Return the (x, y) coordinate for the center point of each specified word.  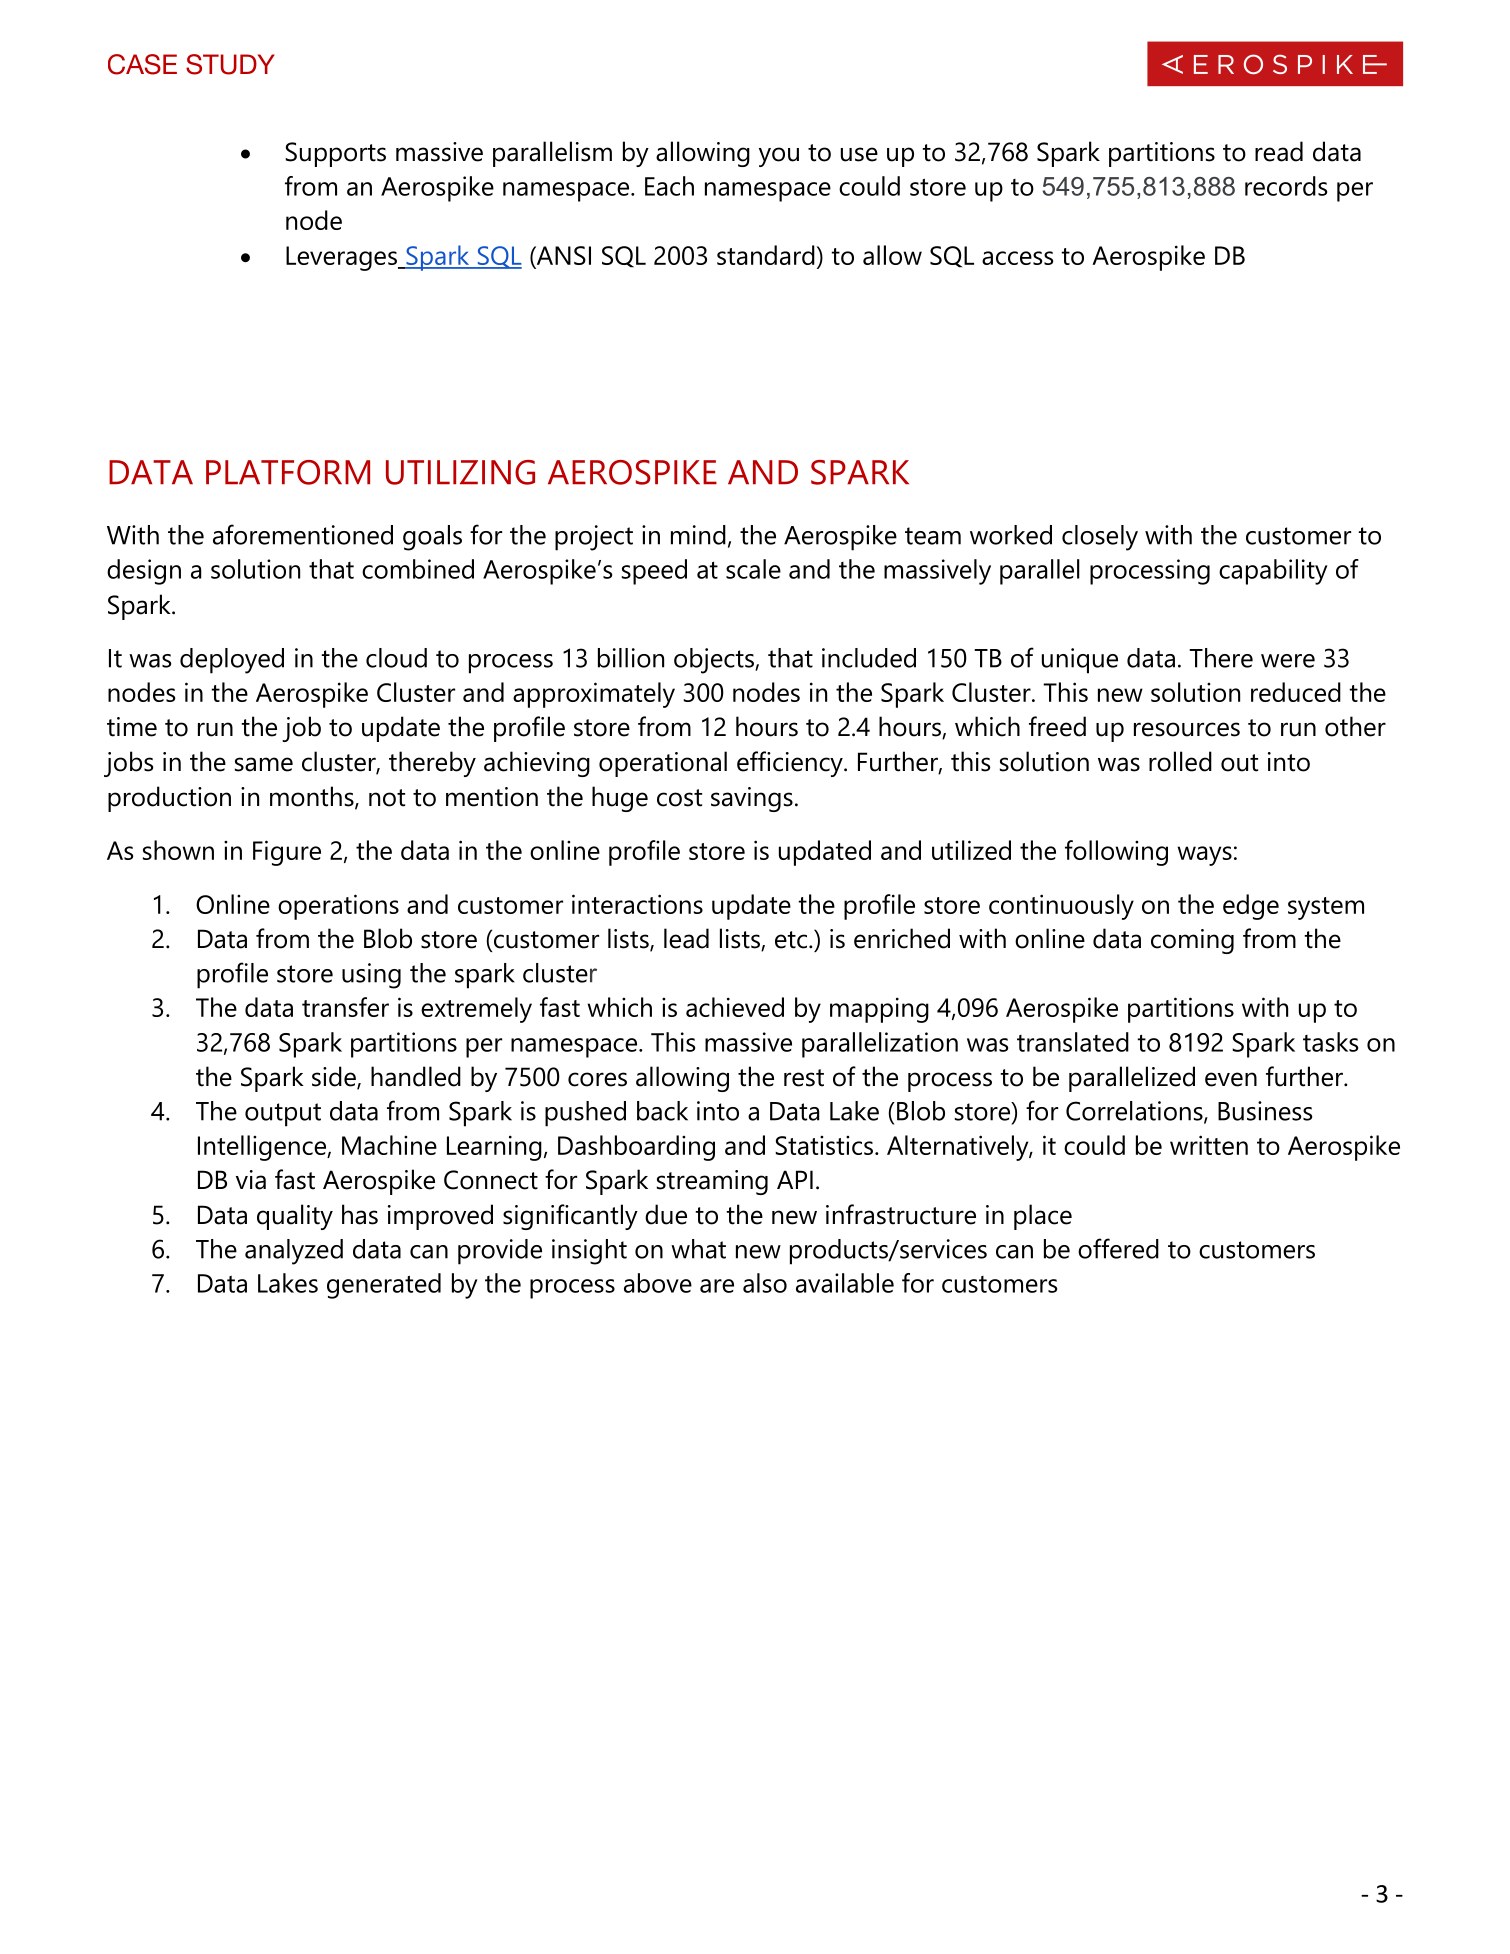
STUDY (230, 64)
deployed (232, 661)
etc (792, 940)
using (371, 976)
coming (1192, 941)
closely (1100, 538)
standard (766, 255)
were (1288, 661)
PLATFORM (288, 472)
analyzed (294, 1252)
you (779, 157)
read (1279, 151)
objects (715, 661)
